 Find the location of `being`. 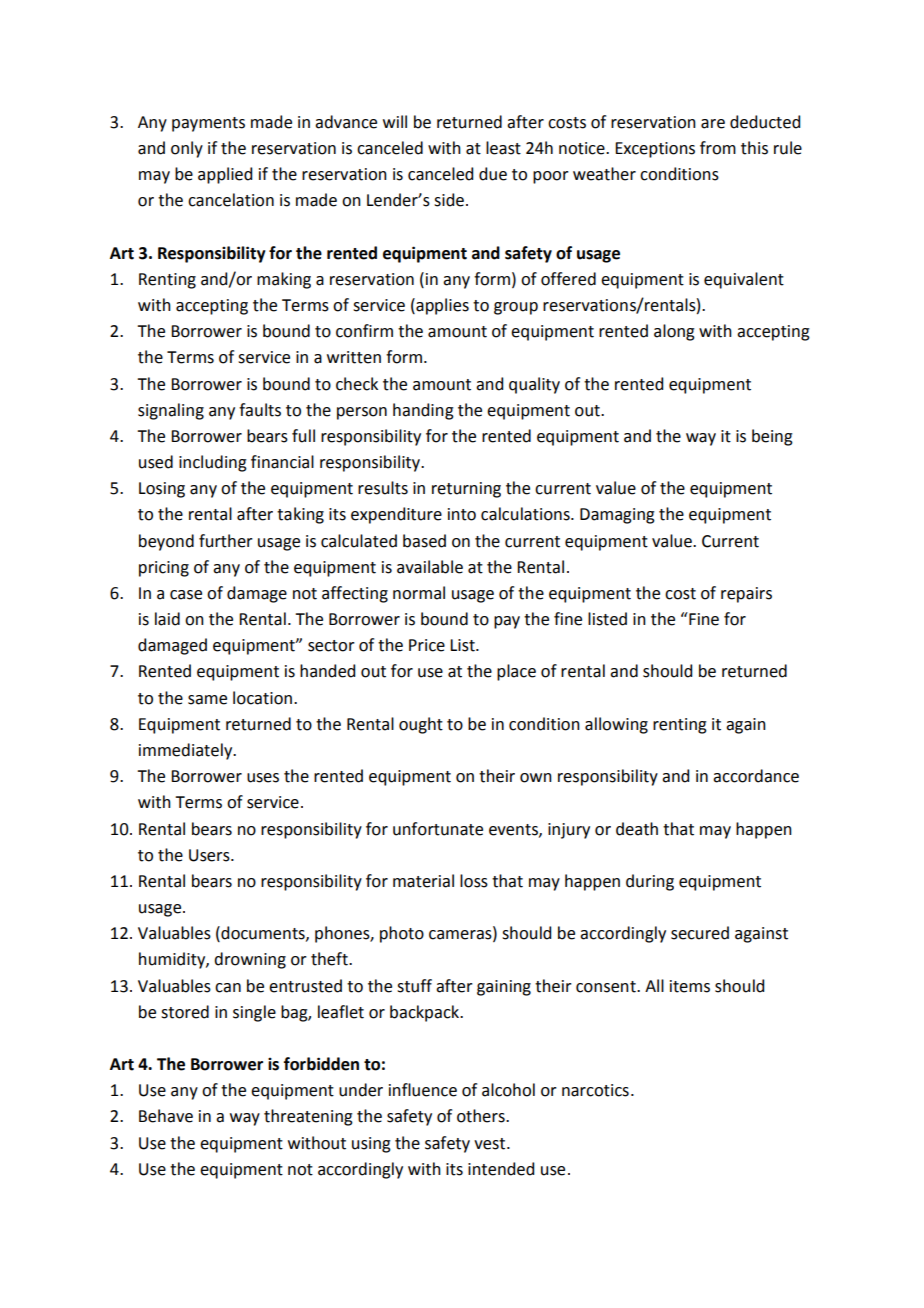

being is located at coordinates (772, 437).
